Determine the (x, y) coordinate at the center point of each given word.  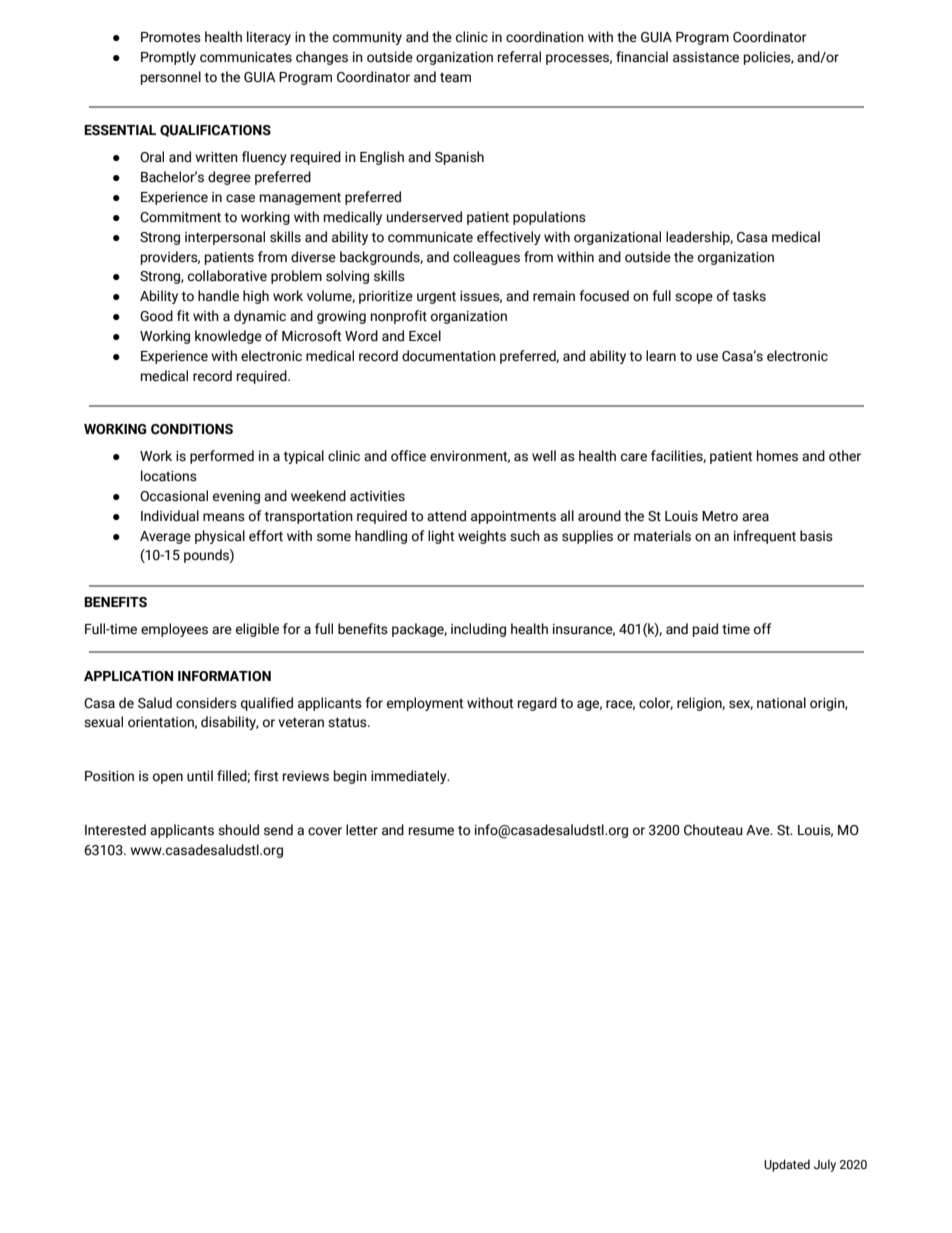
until (200, 776)
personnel (171, 78)
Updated (787, 1165)
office (408, 456)
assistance (706, 57)
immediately (410, 777)
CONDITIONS (192, 429)
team (455, 78)
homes (777, 456)
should (238, 830)
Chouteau (713, 830)
